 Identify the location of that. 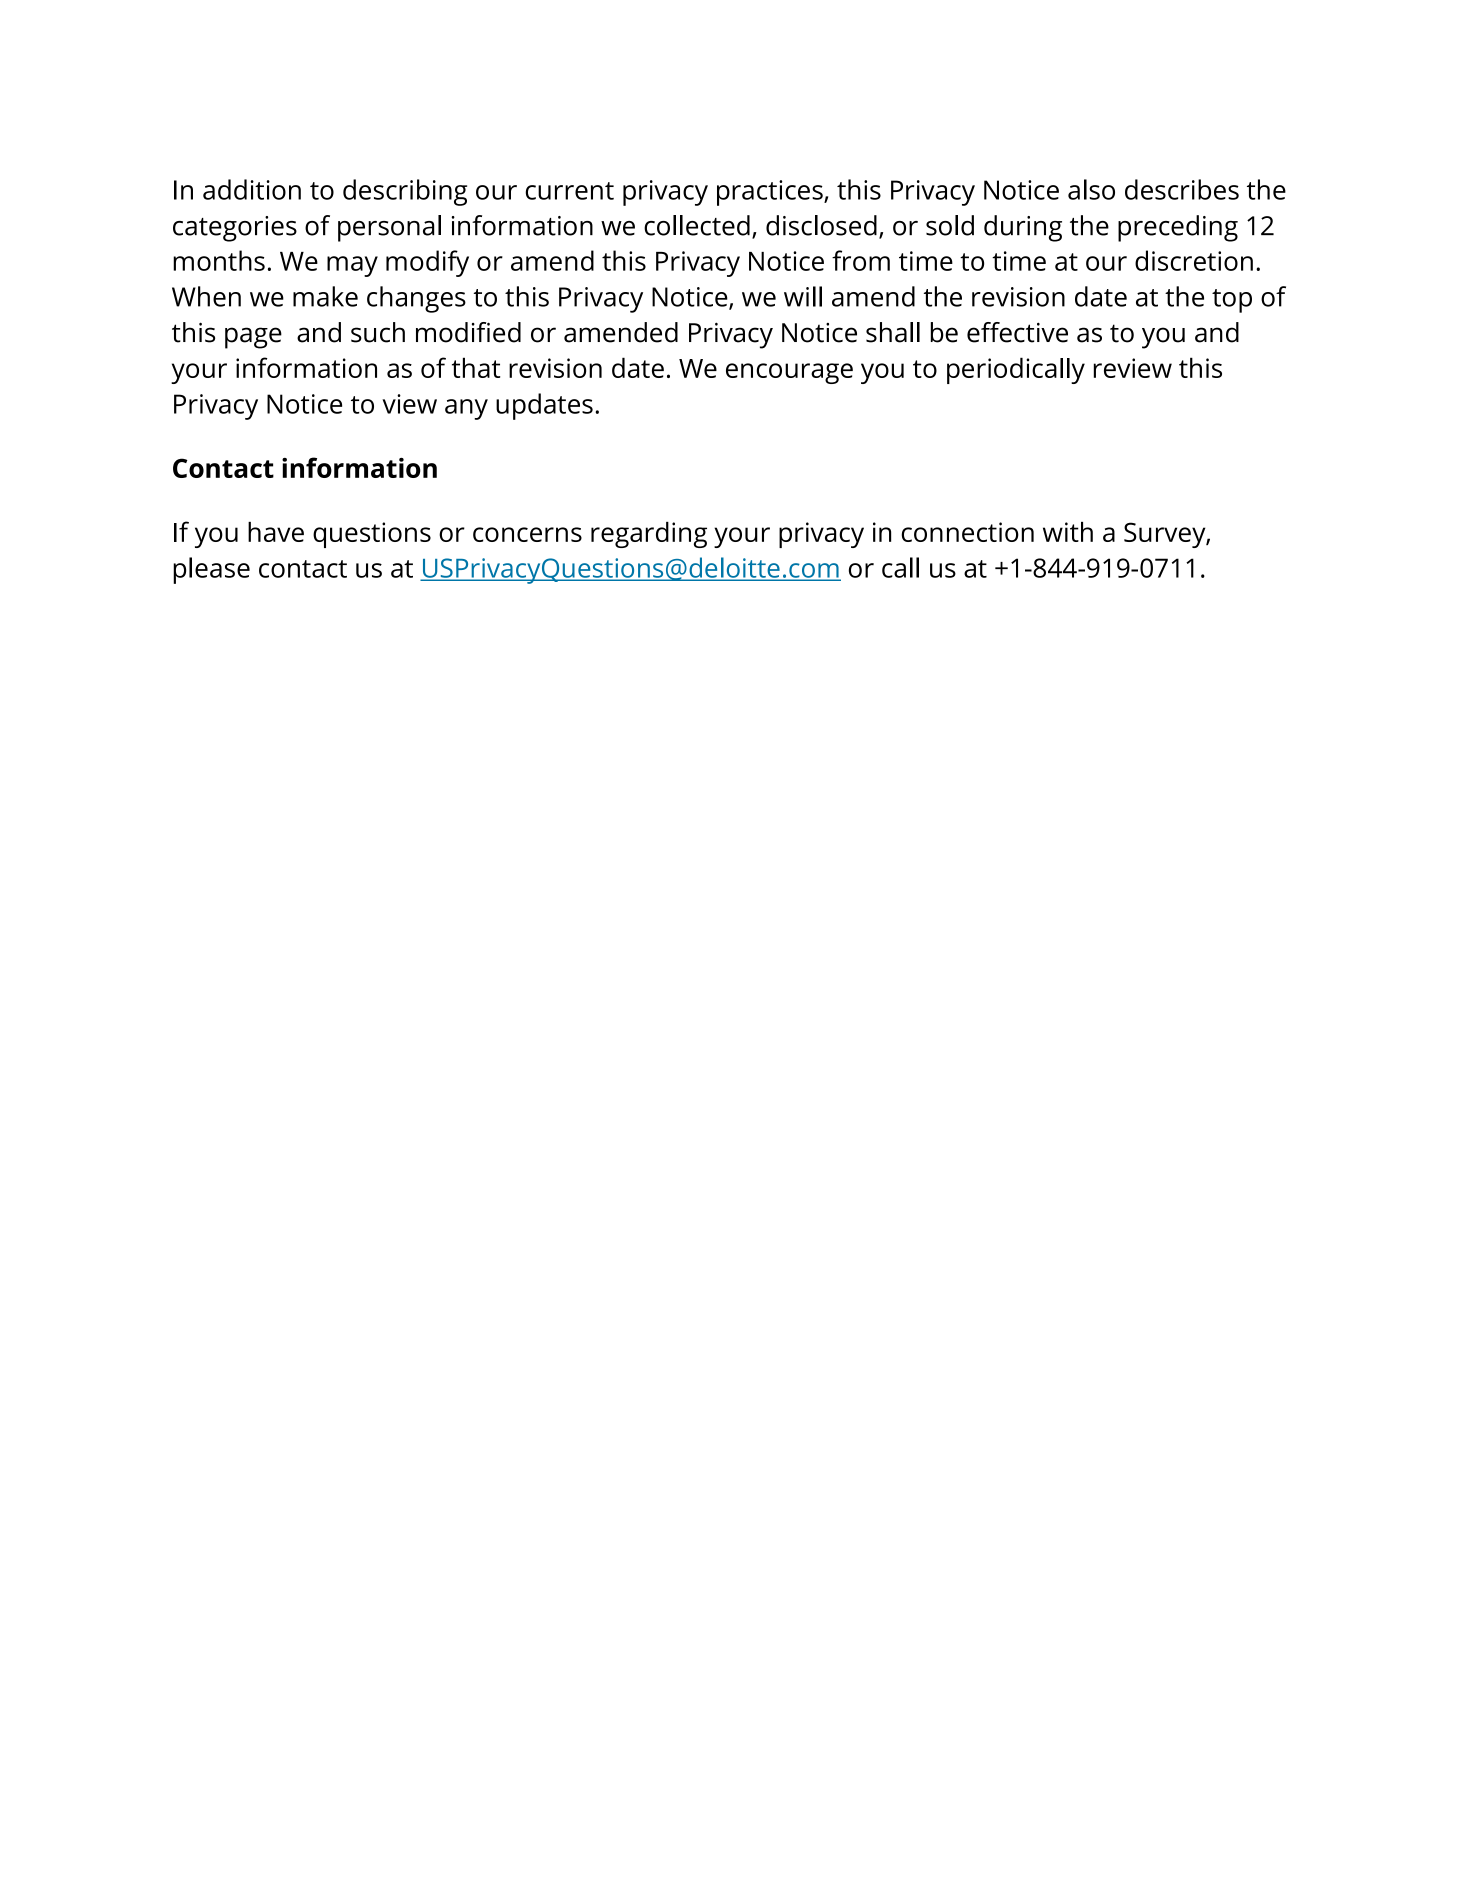
(476, 367).
